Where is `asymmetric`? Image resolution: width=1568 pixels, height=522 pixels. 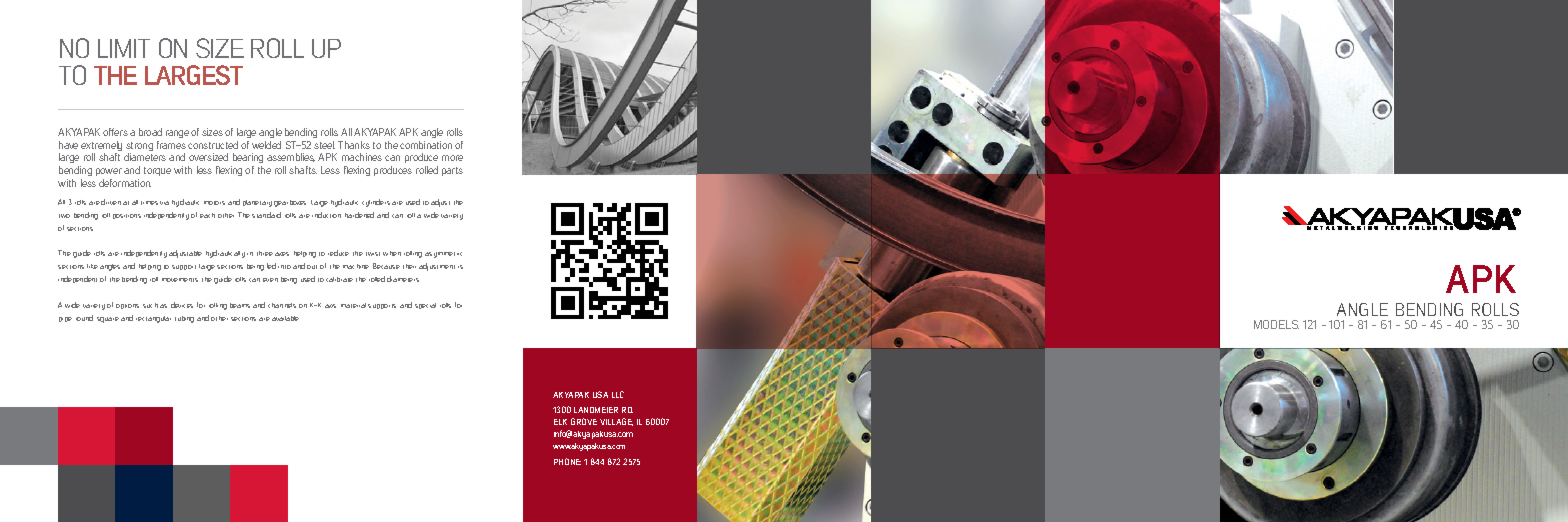 asymmetric is located at coordinates (443, 255).
